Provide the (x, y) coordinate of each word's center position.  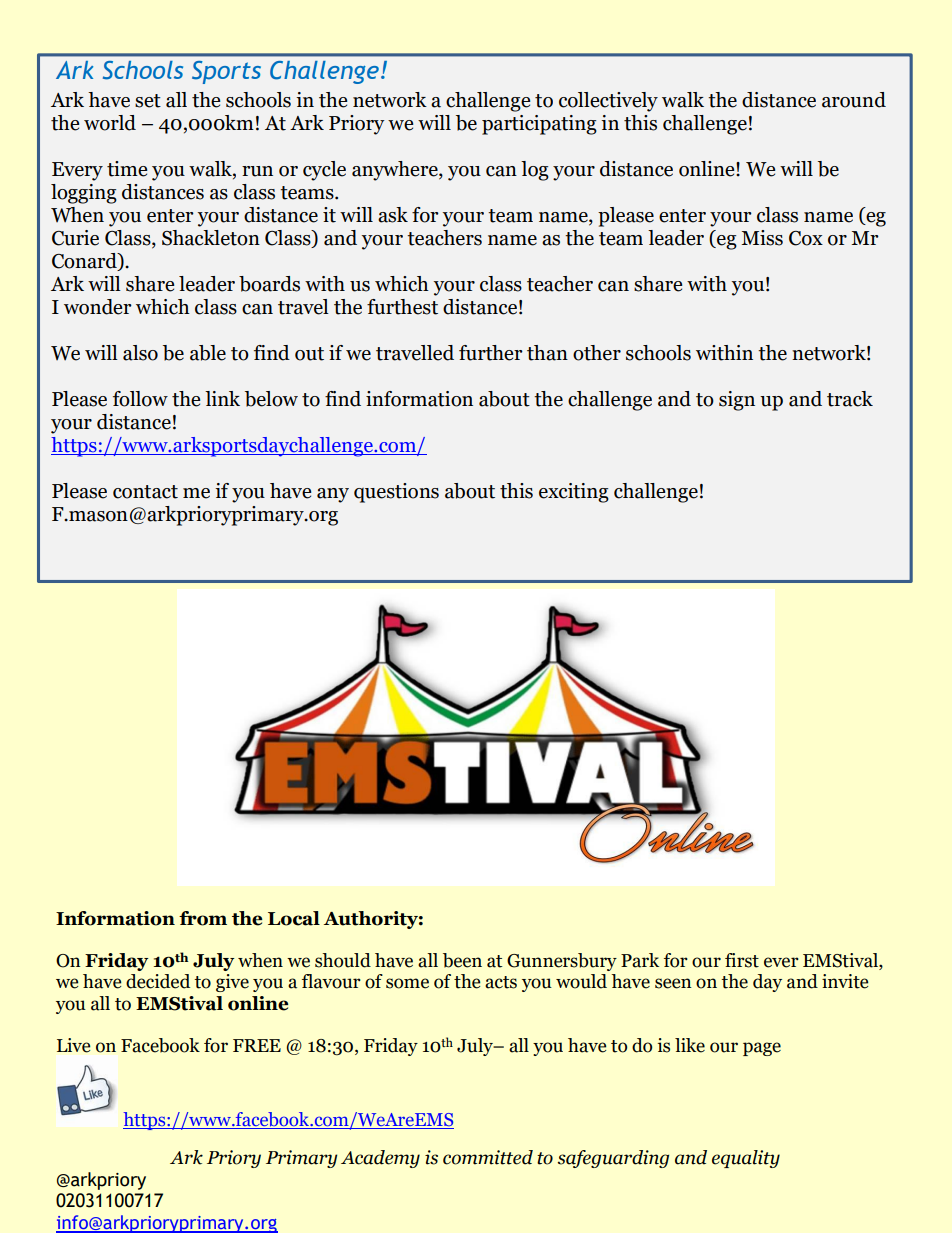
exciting (574, 493)
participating (539, 125)
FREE (257, 1045)
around (854, 100)
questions (396, 493)
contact (145, 492)
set (148, 101)
